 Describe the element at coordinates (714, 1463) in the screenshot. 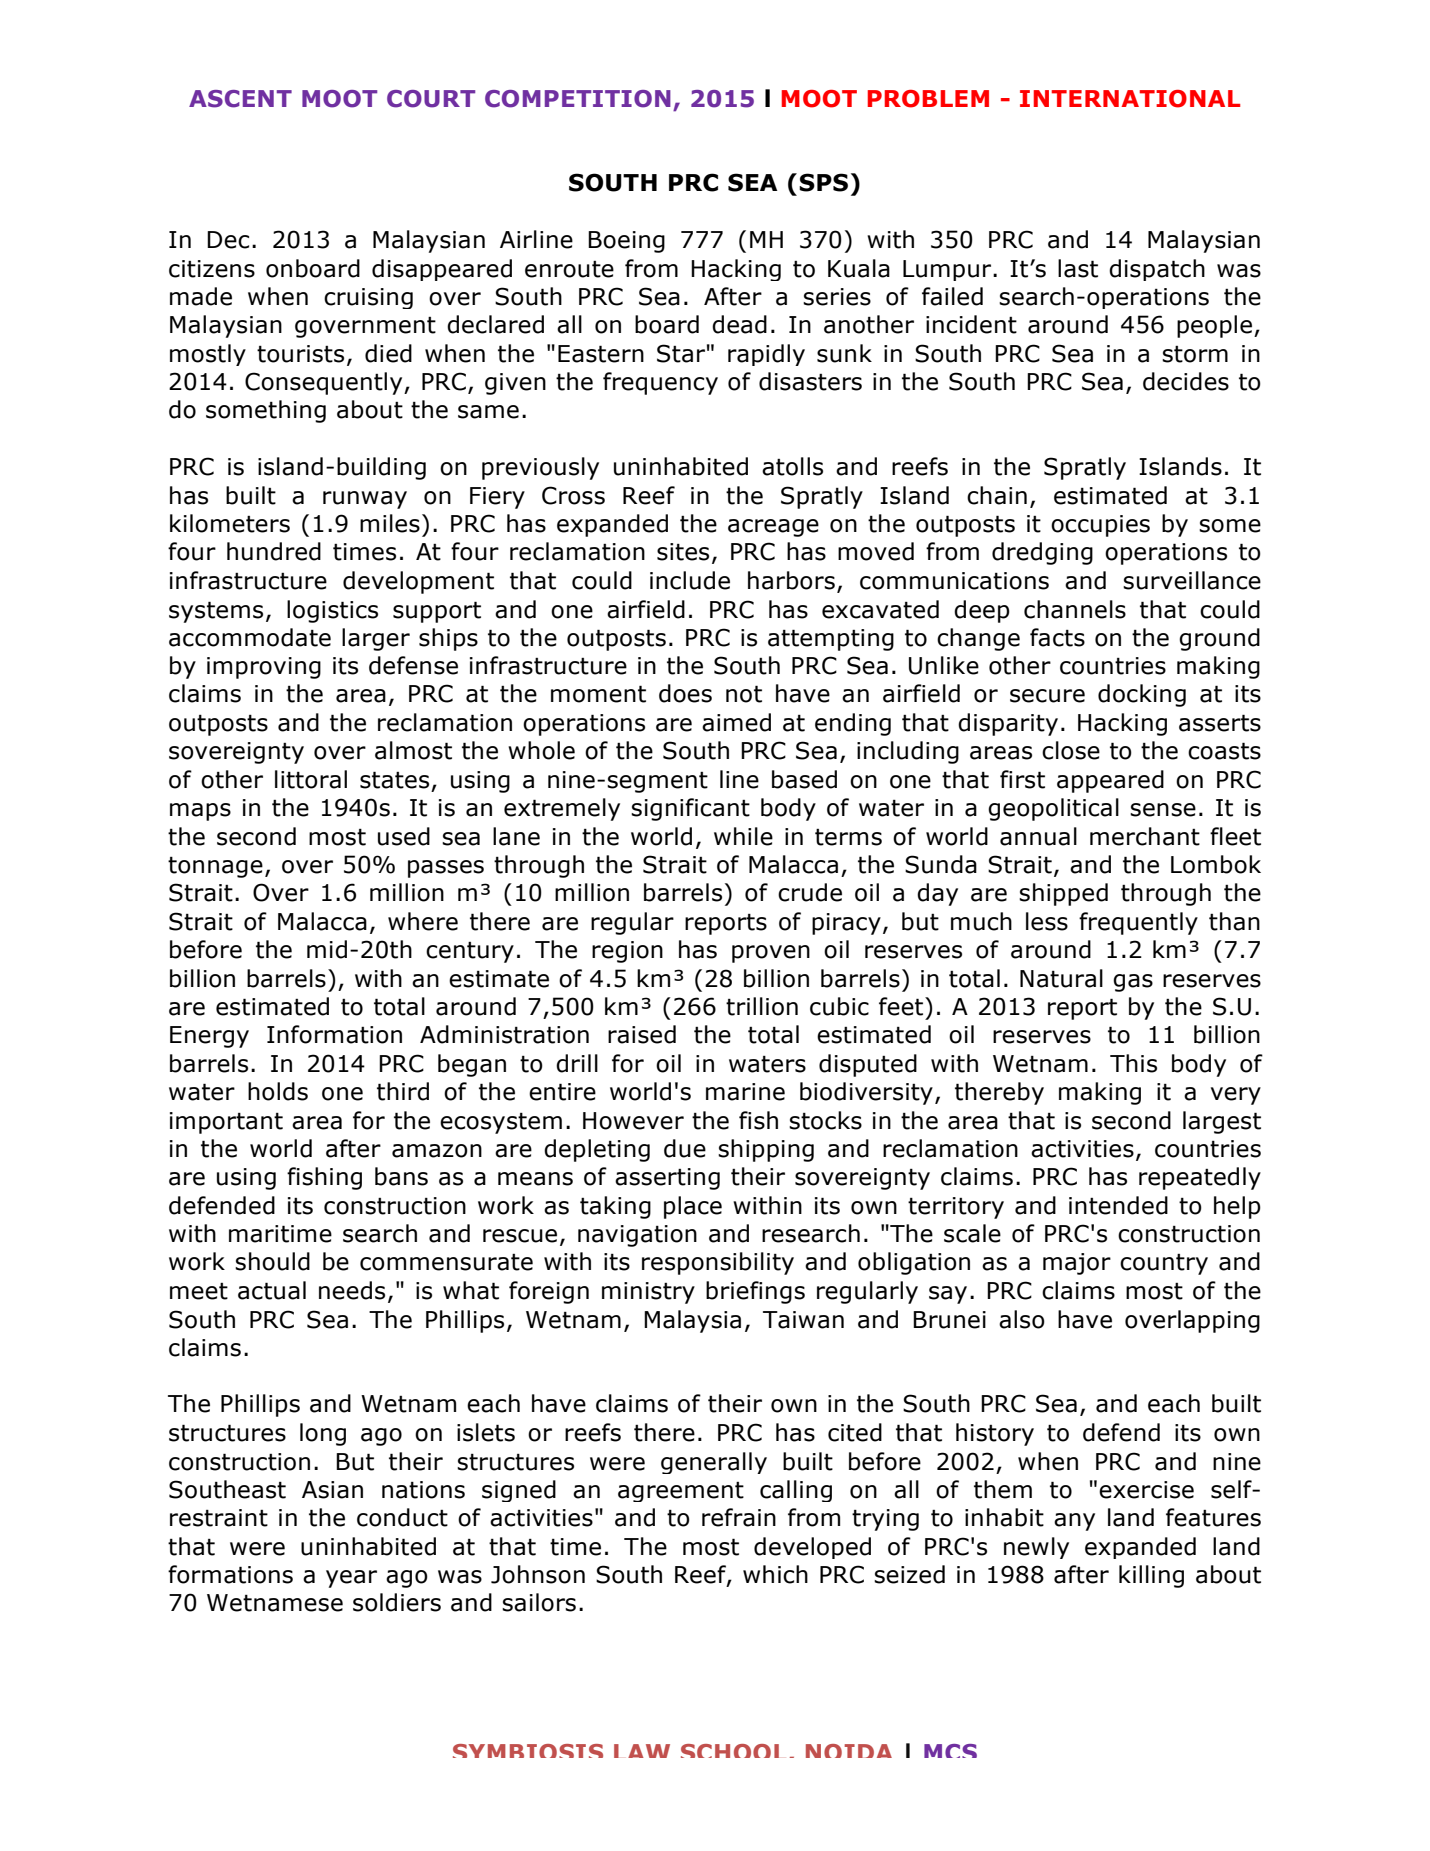

I see `generally` at that location.
